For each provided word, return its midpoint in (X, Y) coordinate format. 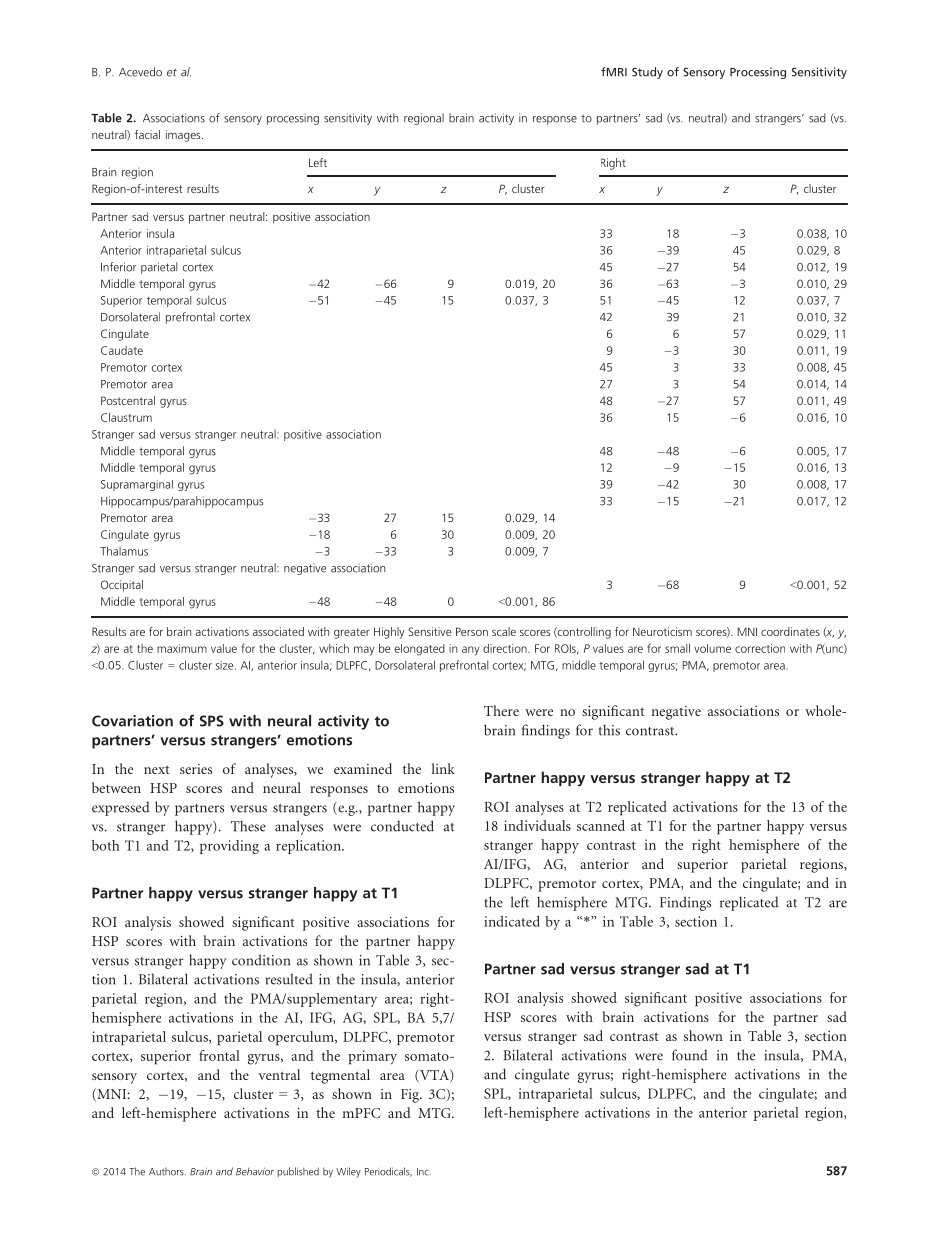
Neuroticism (662, 631)
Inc (424, 1172)
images (184, 136)
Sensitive (429, 631)
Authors (167, 1171)
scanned (601, 825)
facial (147, 134)
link (443, 768)
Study (647, 73)
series (196, 769)
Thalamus (124, 551)
